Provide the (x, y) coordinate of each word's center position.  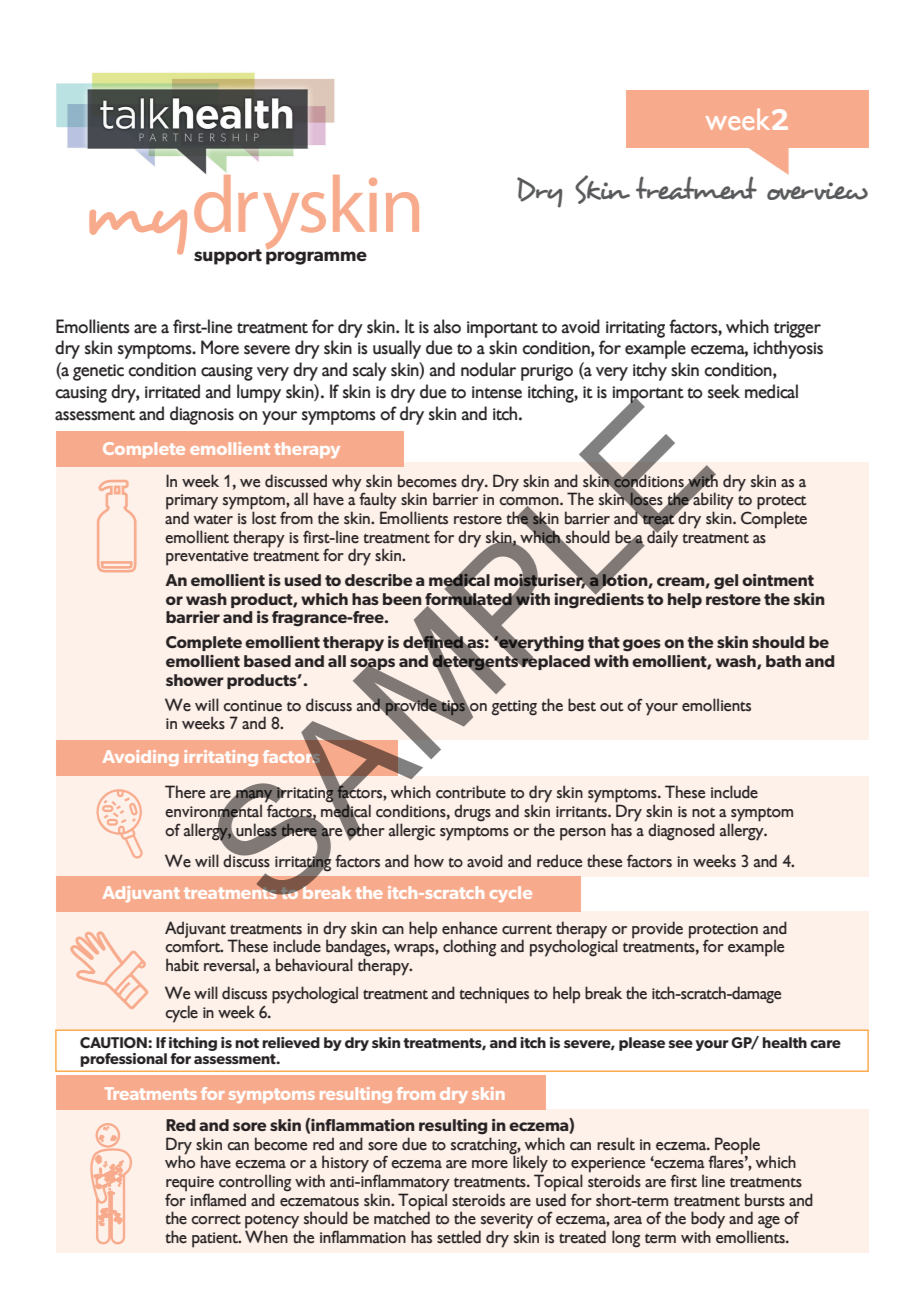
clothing (469, 948)
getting (514, 708)
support (228, 257)
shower (195, 680)
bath (783, 661)
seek (724, 391)
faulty (378, 502)
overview (817, 191)
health (784, 1042)
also (447, 326)
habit (182, 965)
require (190, 1185)
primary (192, 503)
